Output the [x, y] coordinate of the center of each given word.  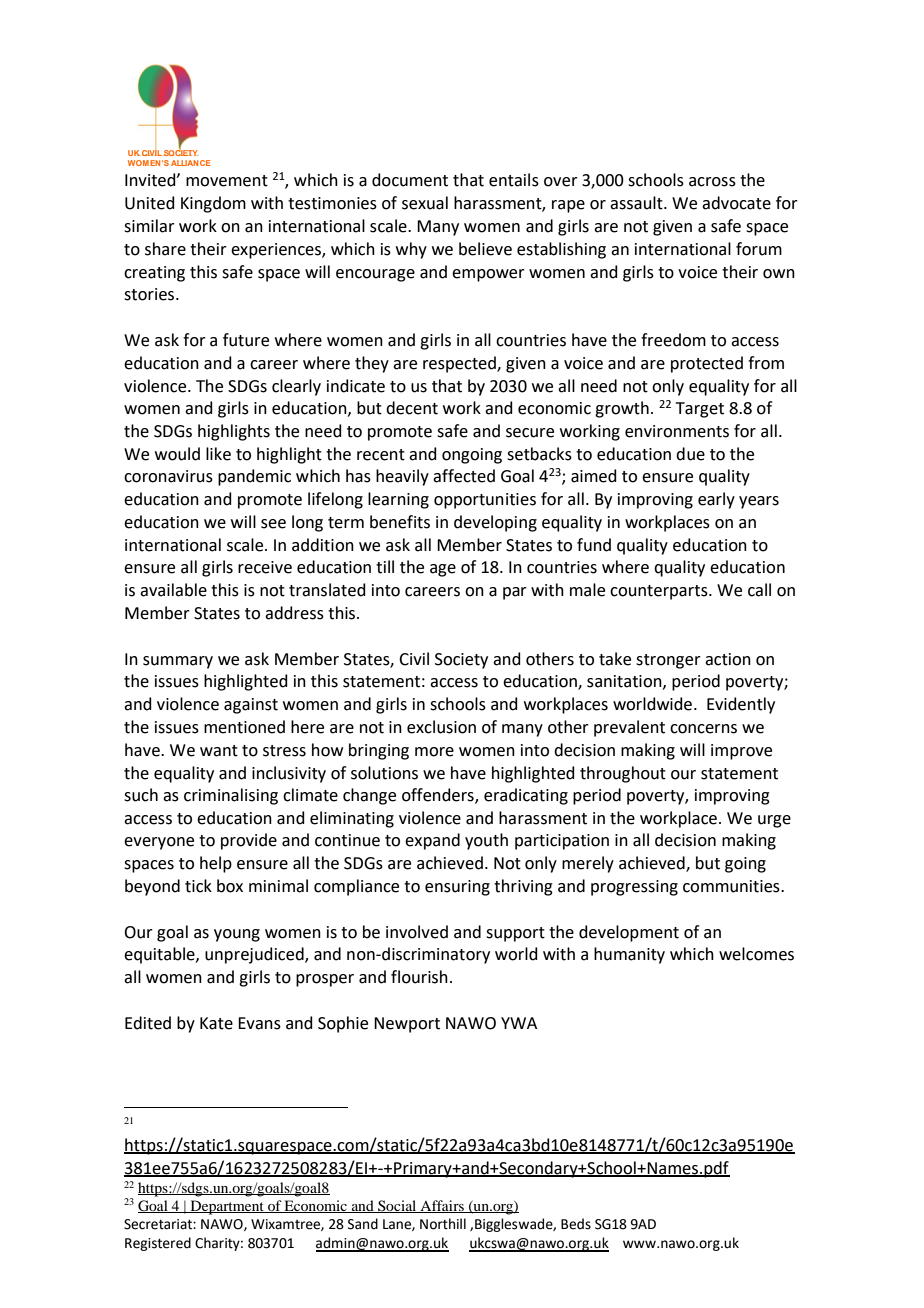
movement [227, 181]
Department [227, 1207]
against [251, 706]
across [712, 182]
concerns [703, 729]
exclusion [441, 727]
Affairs [442, 1206]
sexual [425, 203]
